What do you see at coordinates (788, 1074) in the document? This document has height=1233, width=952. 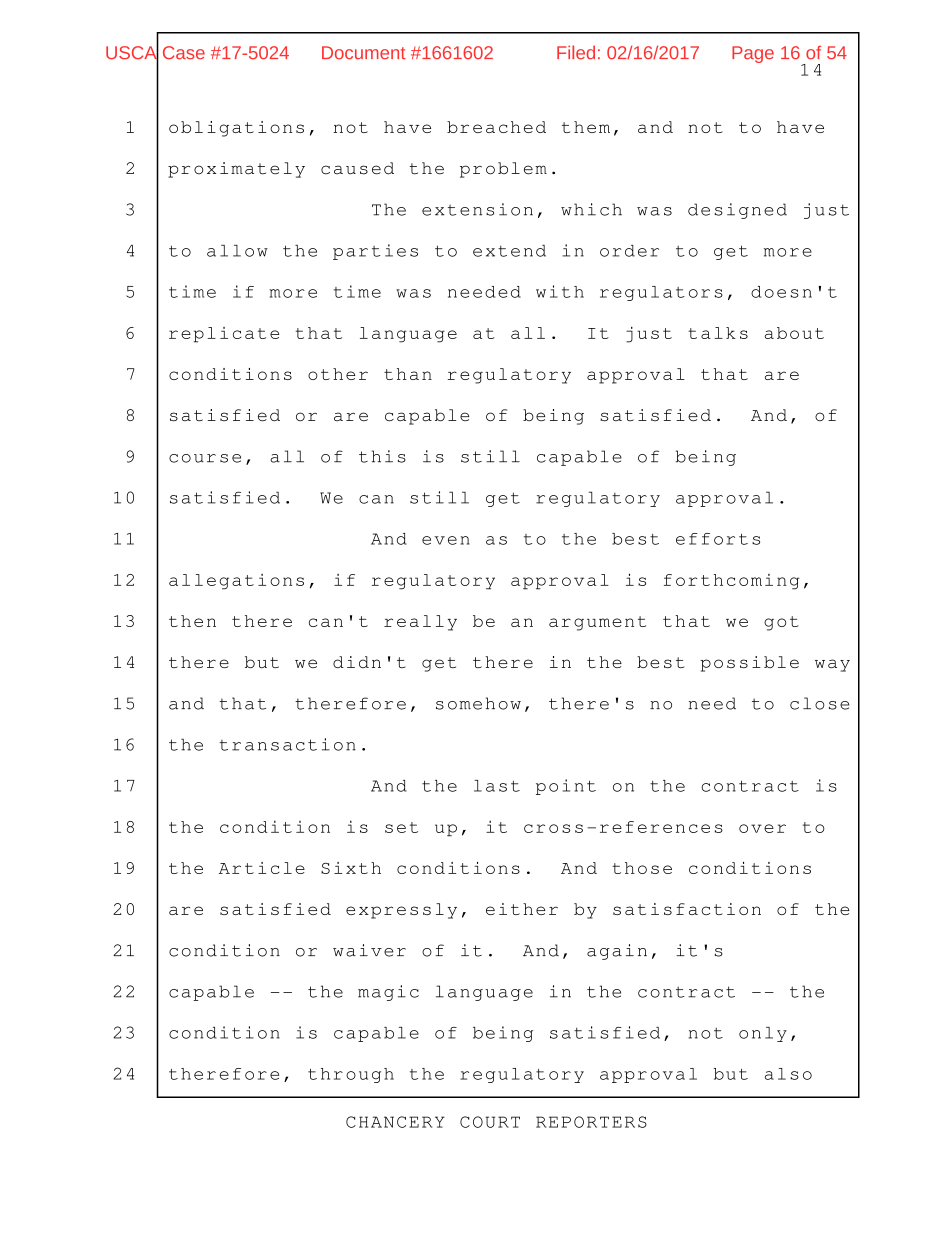 I see `also` at bounding box center [788, 1074].
